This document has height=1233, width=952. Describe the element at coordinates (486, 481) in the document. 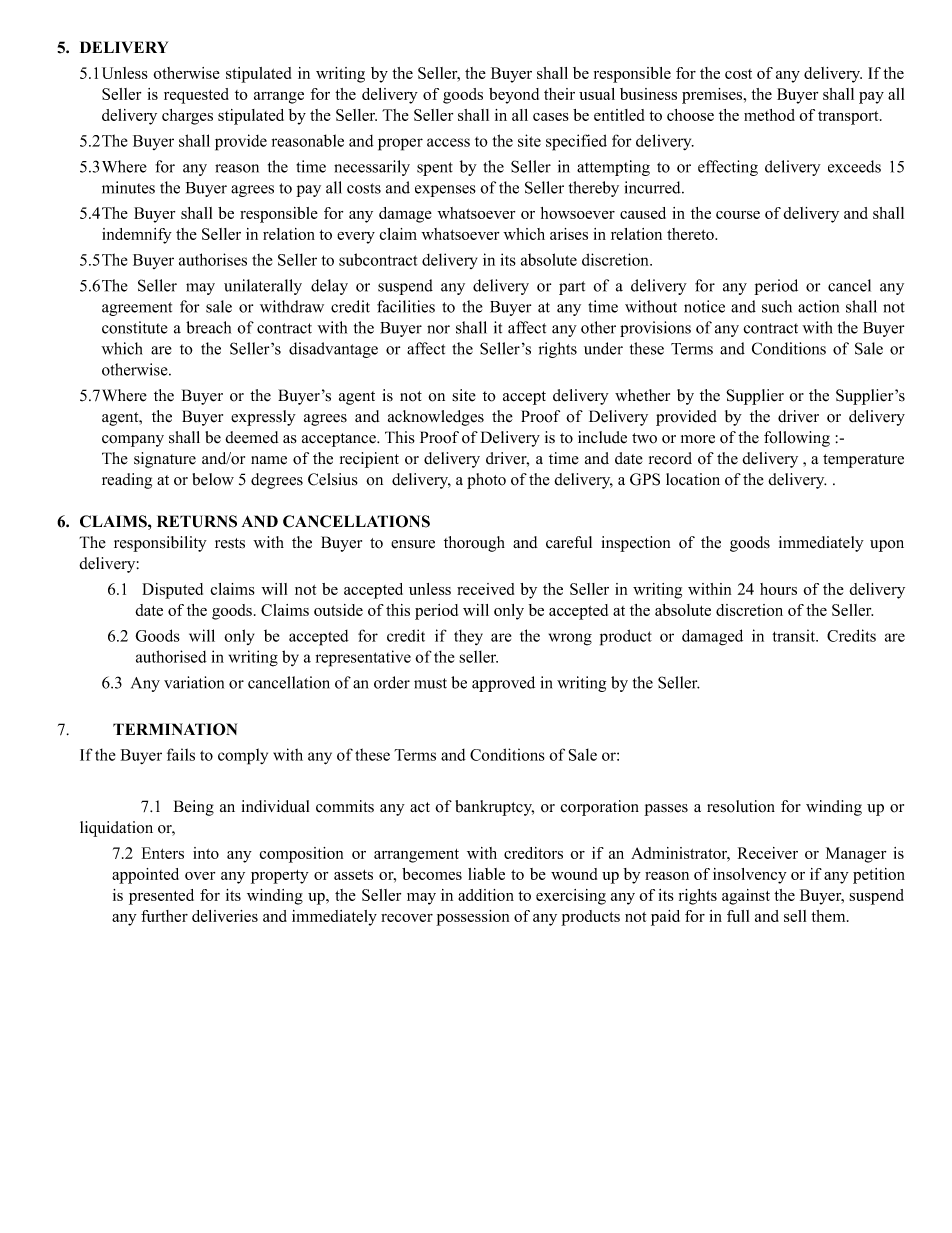

I see `photo` at that location.
